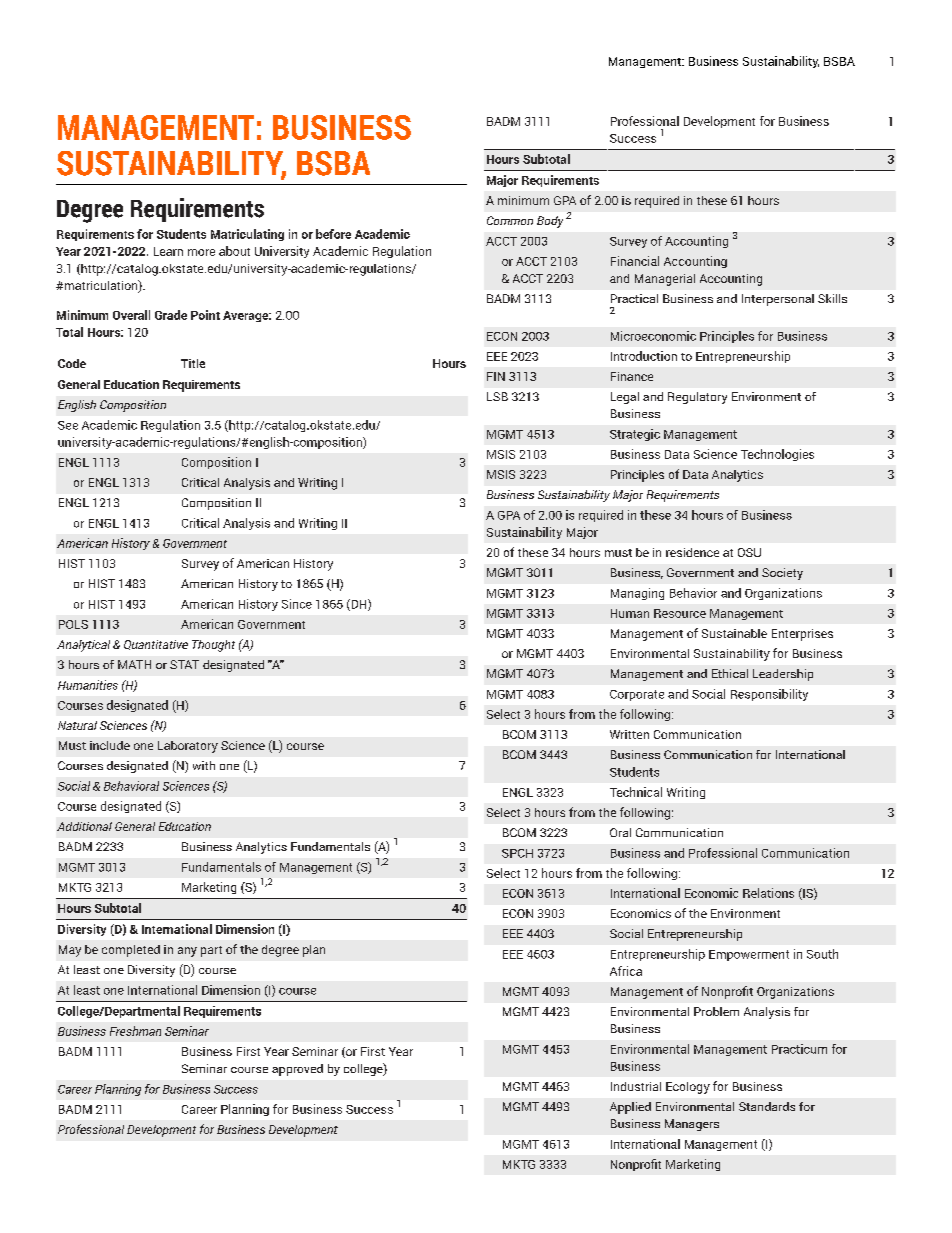 The height and width of the screenshot is (1233, 952). What do you see at coordinates (636, 792) in the screenshot?
I see `Technical` at bounding box center [636, 792].
